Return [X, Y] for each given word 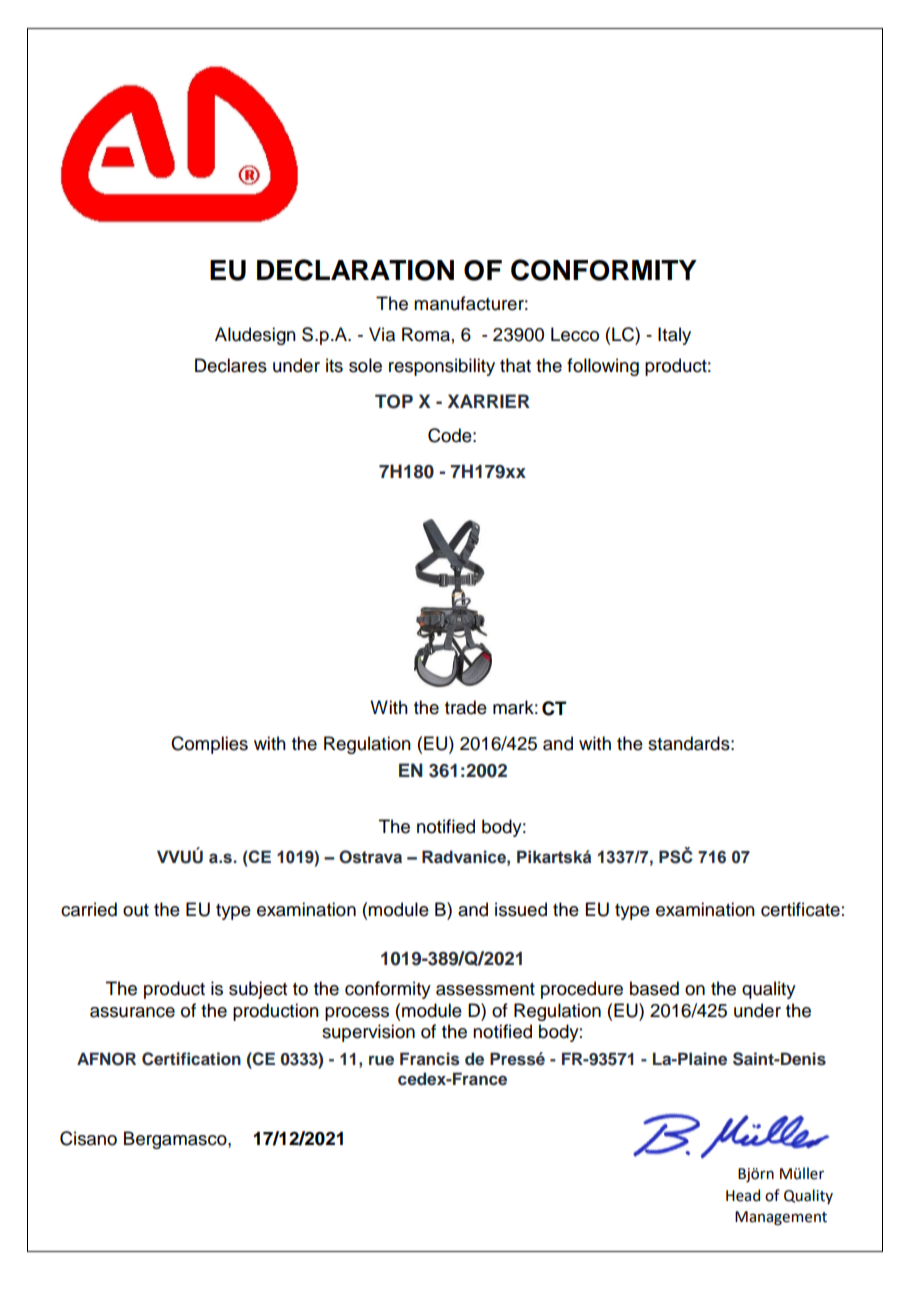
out [136, 910]
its [334, 365]
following [603, 367]
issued [521, 909]
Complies [209, 745]
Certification [191, 1059]
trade [466, 707]
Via [382, 334]
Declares [231, 365]
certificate [800, 909]
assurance [132, 1012]
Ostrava [370, 857]
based [654, 988]
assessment [485, 989]
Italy [674, 336]
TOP [394, 401]
